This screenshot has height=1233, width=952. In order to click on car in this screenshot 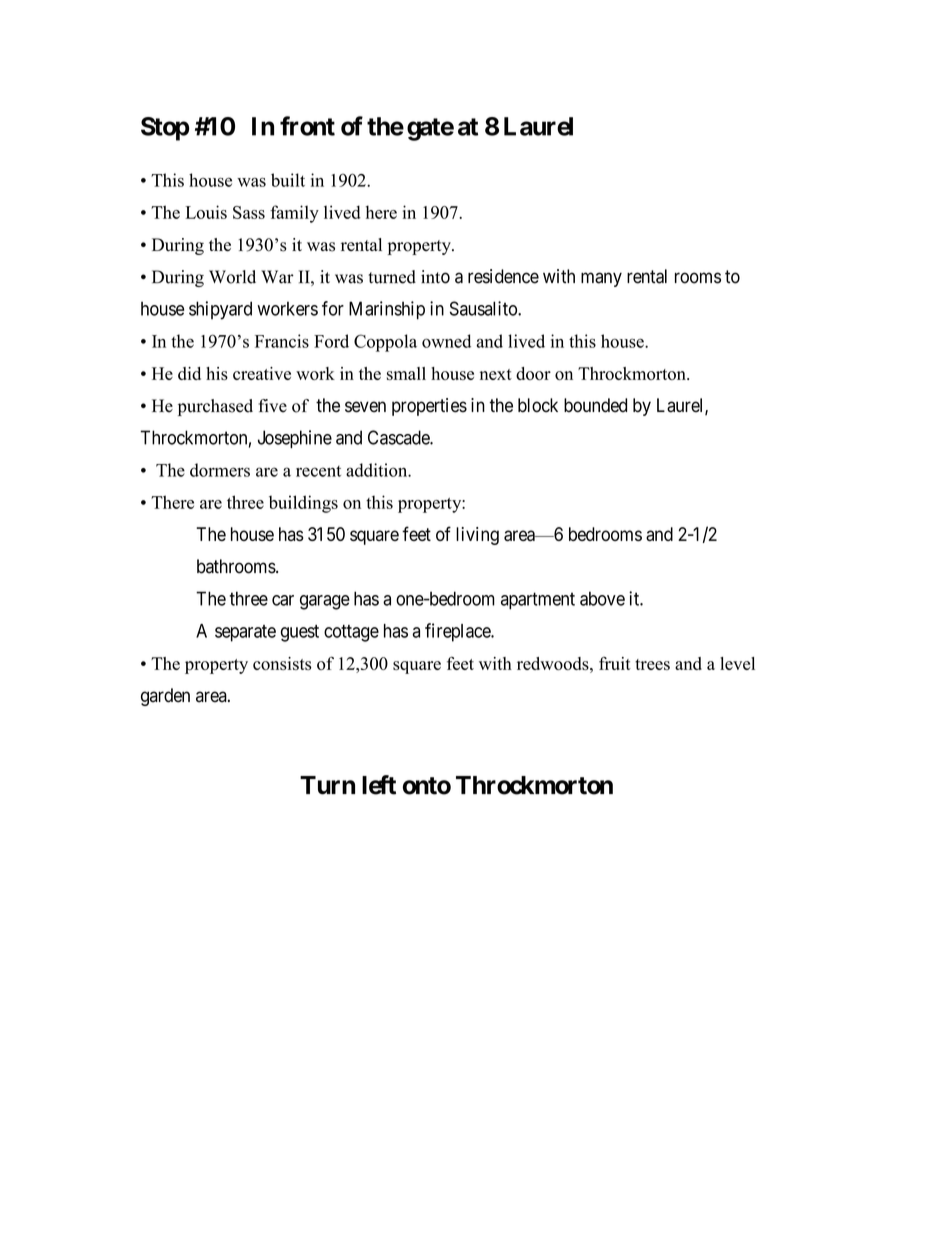, I will do `click(283, 600)`.
